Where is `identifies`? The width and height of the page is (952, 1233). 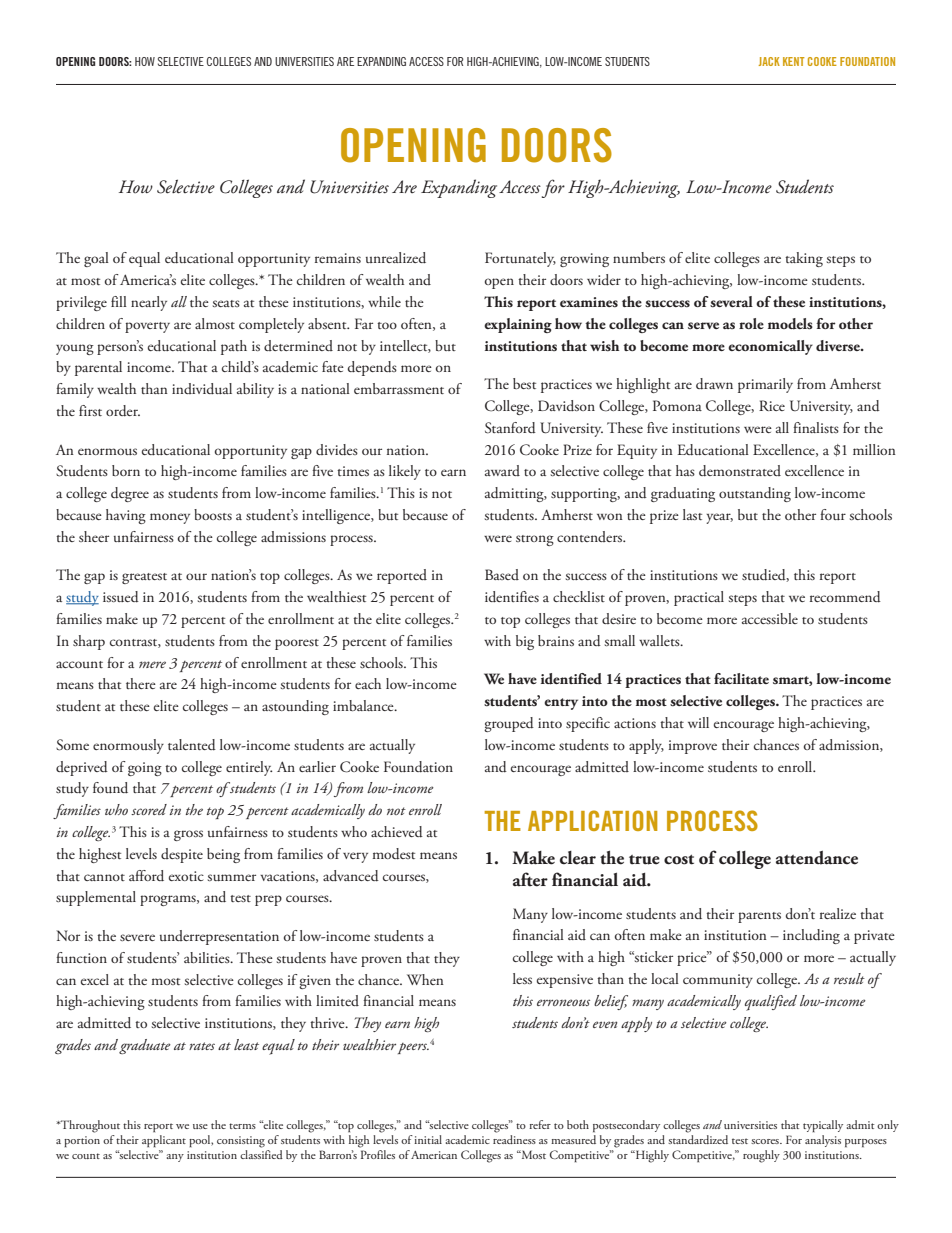
identifies is located at coordinates (512, 597).
